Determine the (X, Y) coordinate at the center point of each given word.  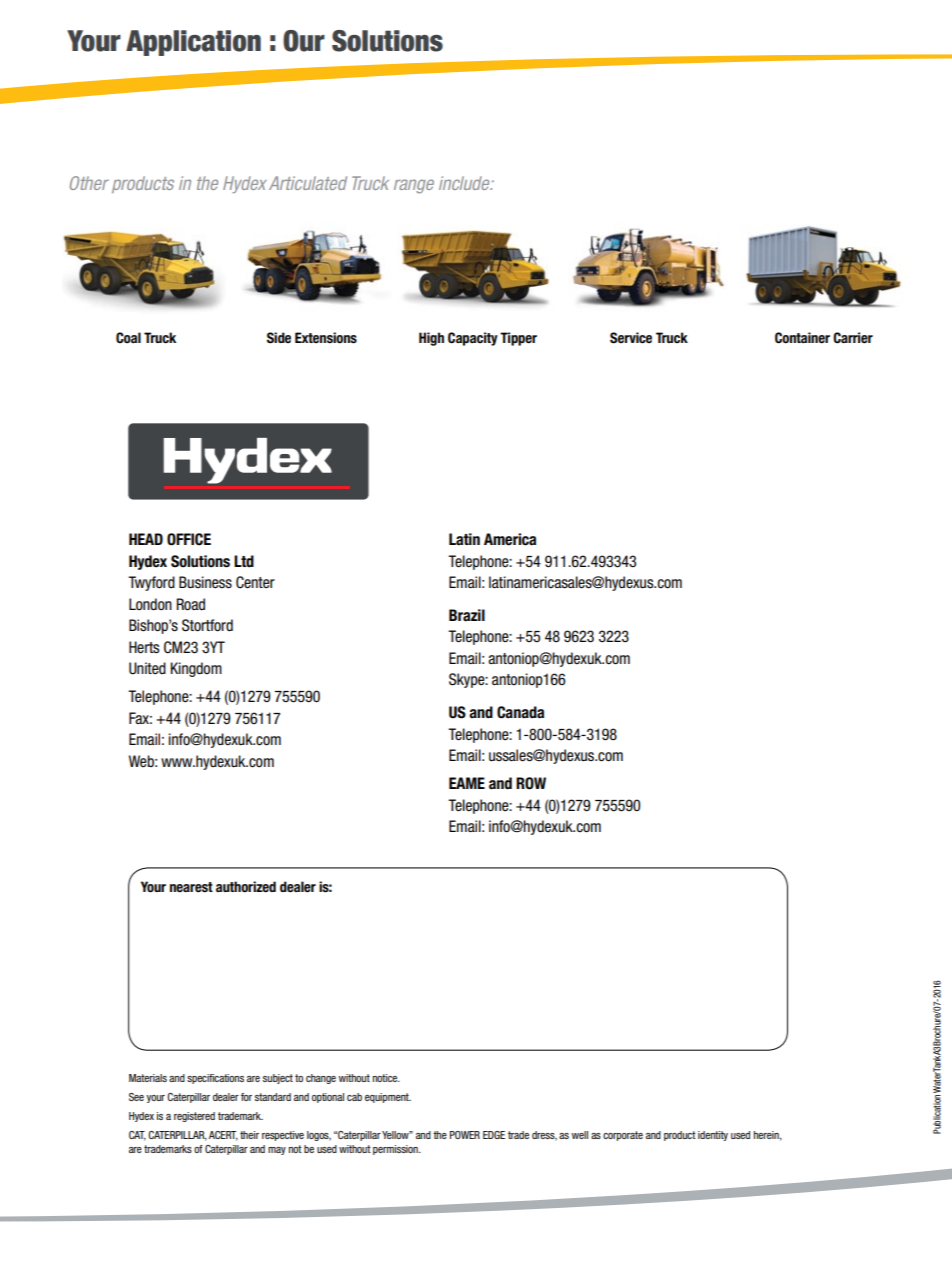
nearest (191, 887)
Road (190, 604)
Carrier (853, 338)
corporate (623, 1136)
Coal (128, 337)
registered (194, 1117)
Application (193, 43)
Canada (520, 712)
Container (802, 338)
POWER (465, 1135)
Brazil (467, 615)
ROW (531, 783)
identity (713, 1136)
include (465, 183)
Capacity (473, 339)
